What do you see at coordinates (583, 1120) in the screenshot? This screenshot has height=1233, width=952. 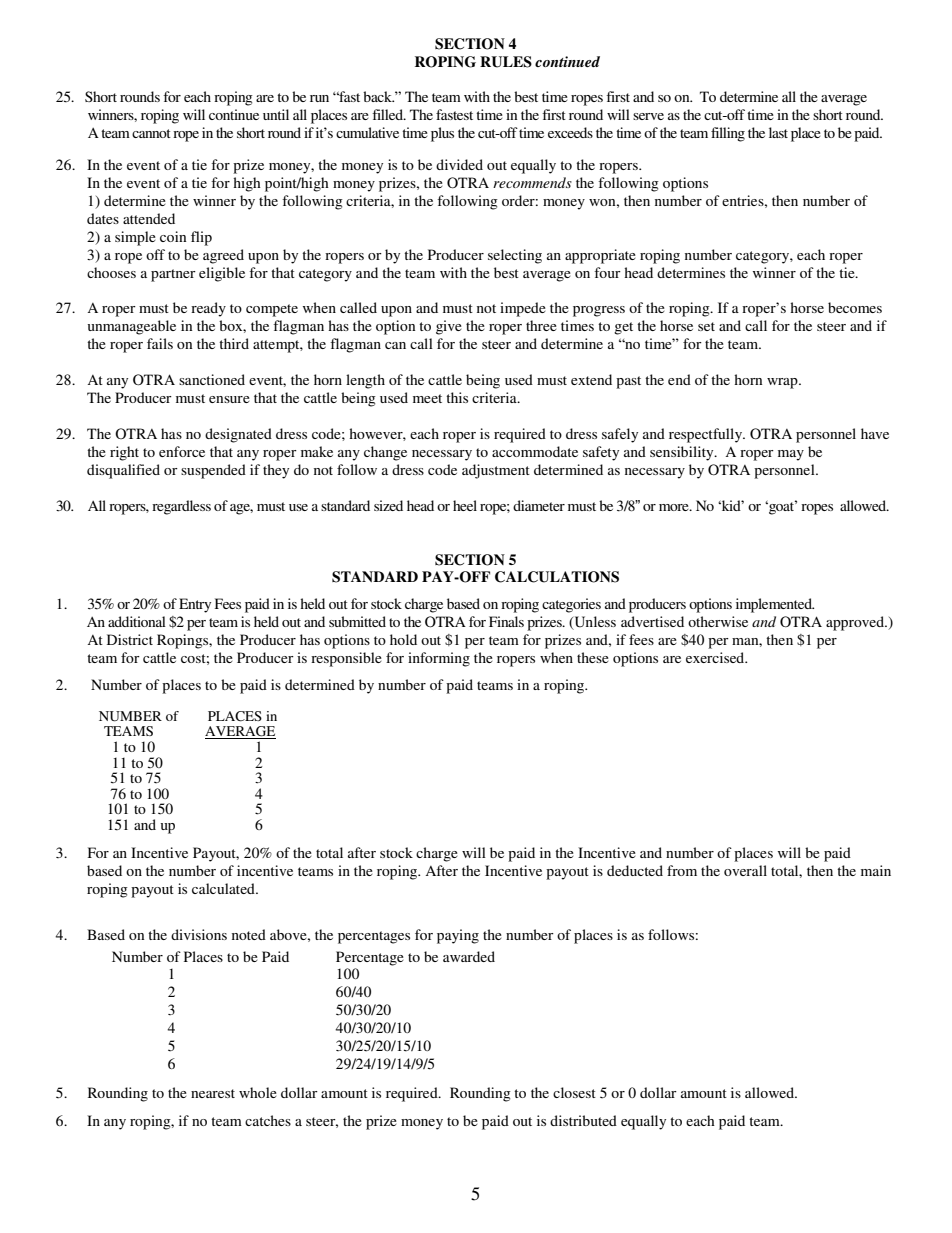 I see `distributed` at bounding box center [583, 1120].
